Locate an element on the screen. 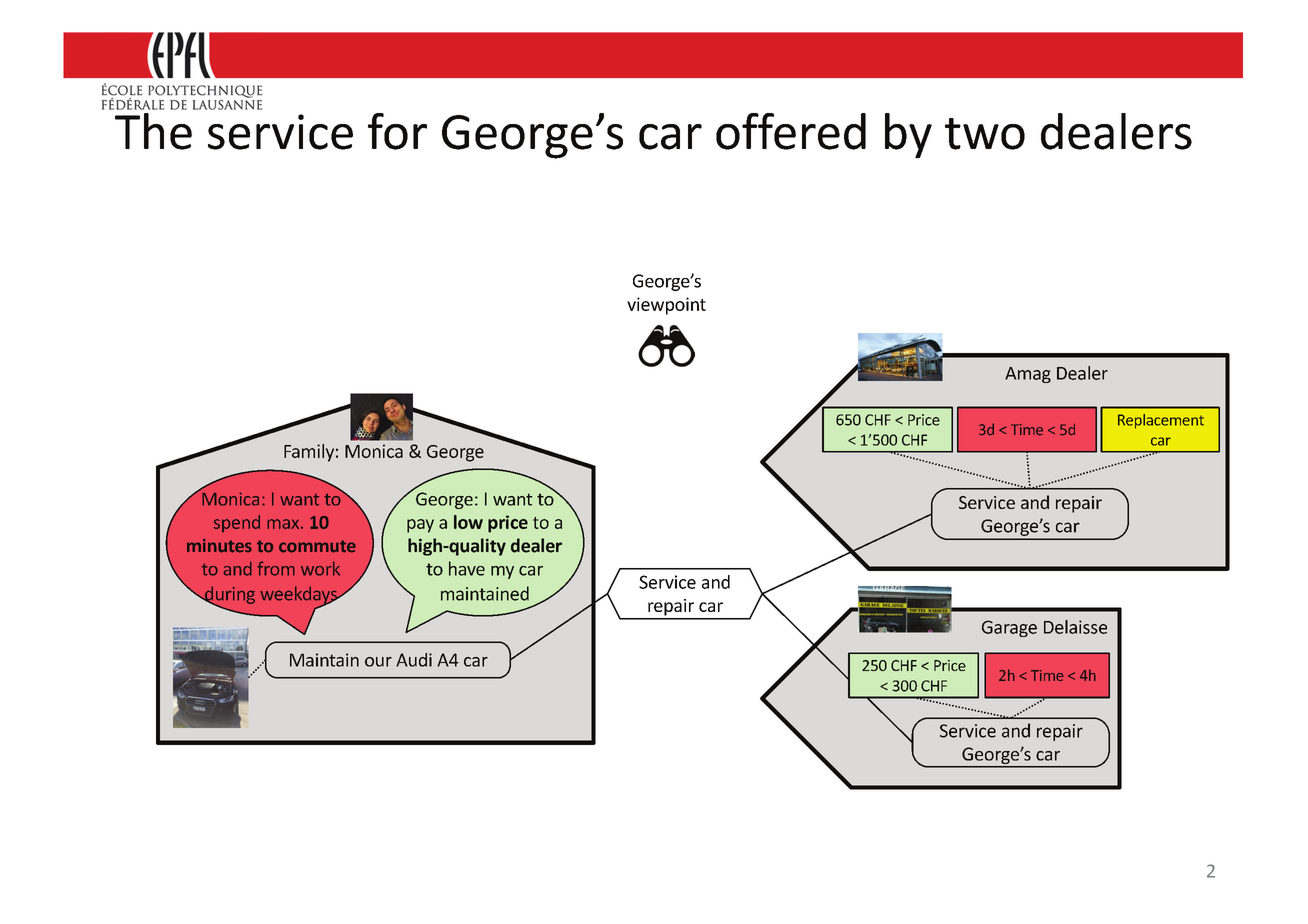 This screenshot has height=924, width=1308. spend is located at coordinates (236, 523).
